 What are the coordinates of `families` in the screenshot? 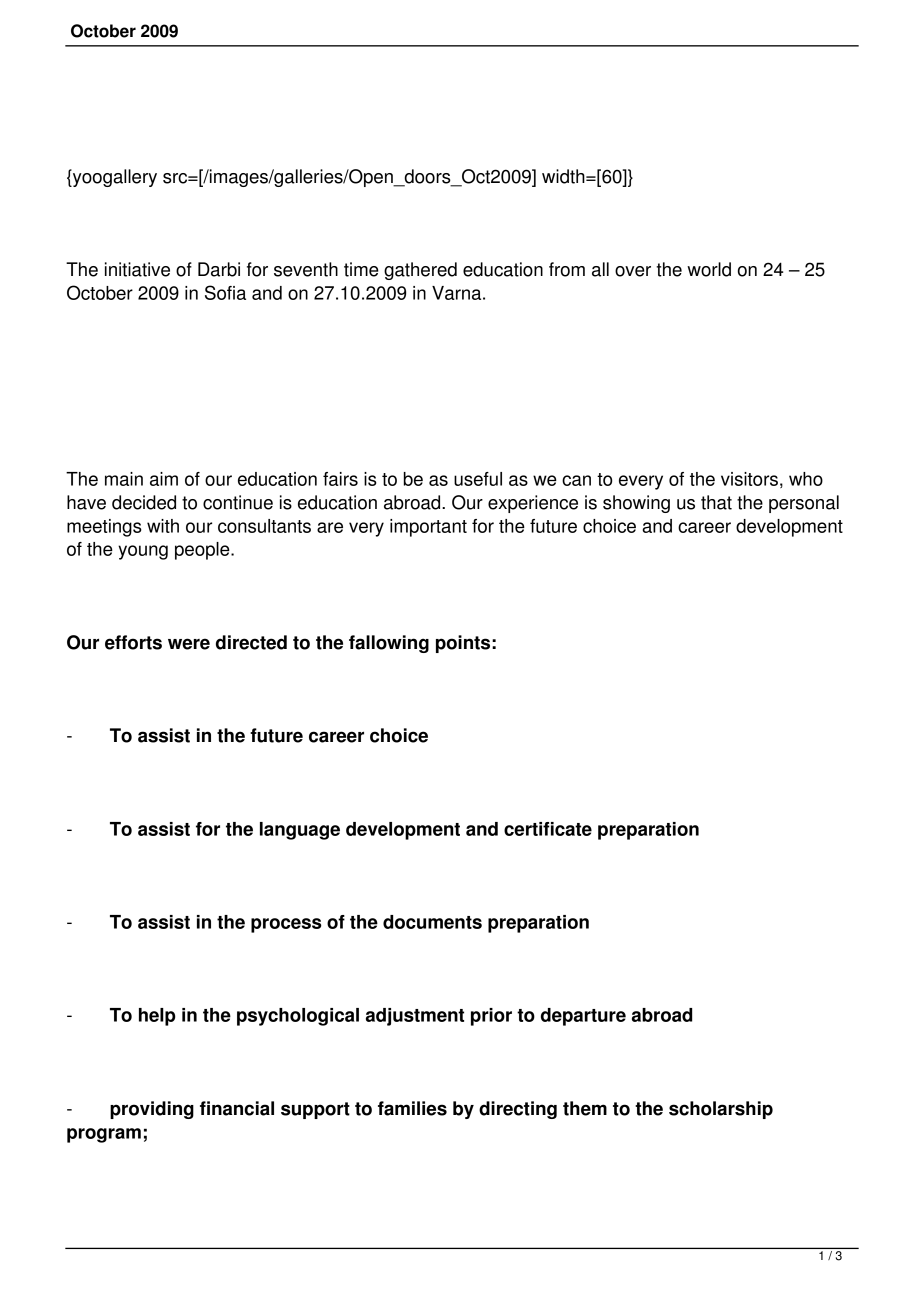 It's located at (412, 1108).
